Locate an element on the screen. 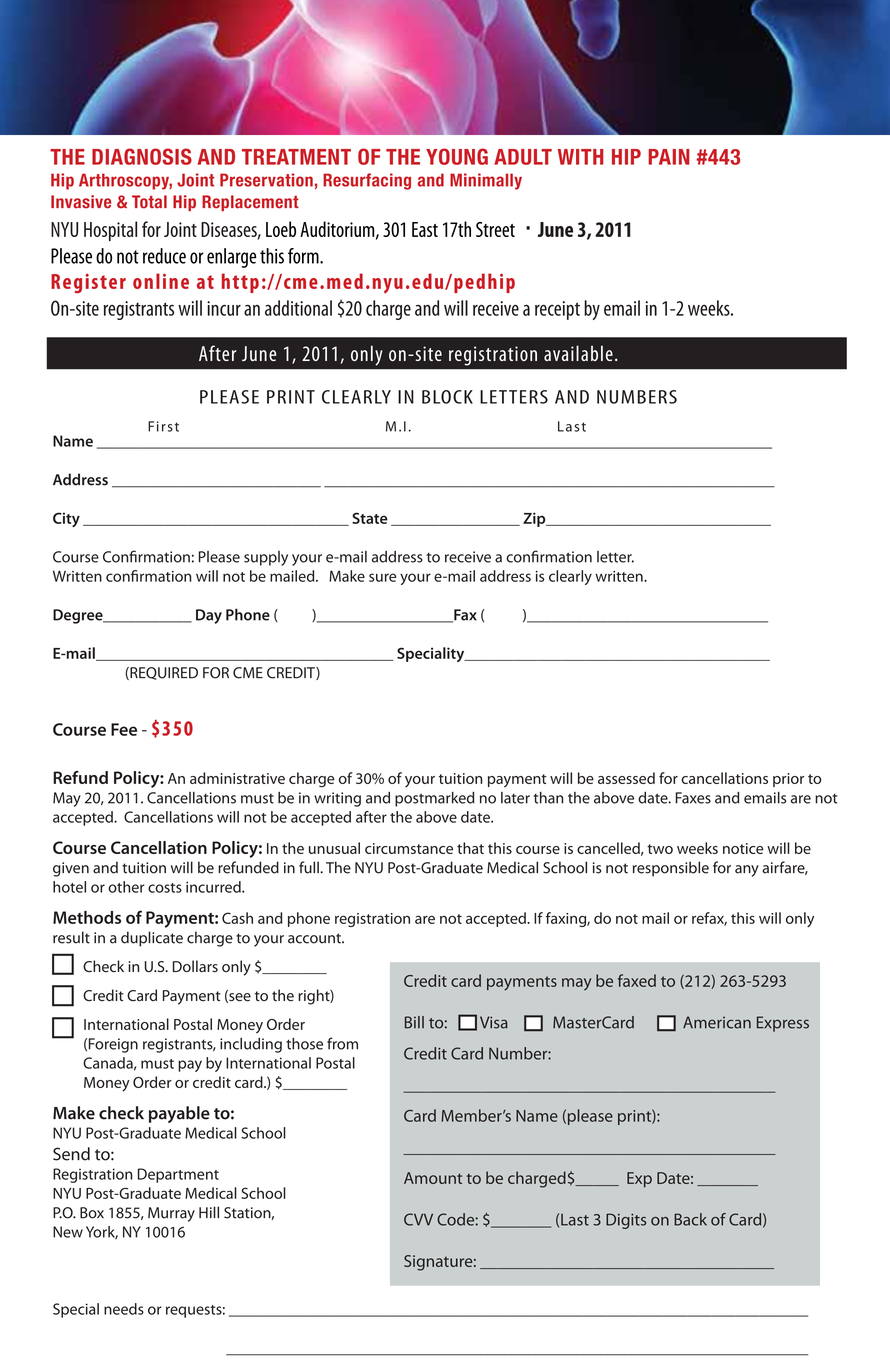 The width and height of the screenshot is (890, 1372). BLOCK is located at coordinates (447, 397).
